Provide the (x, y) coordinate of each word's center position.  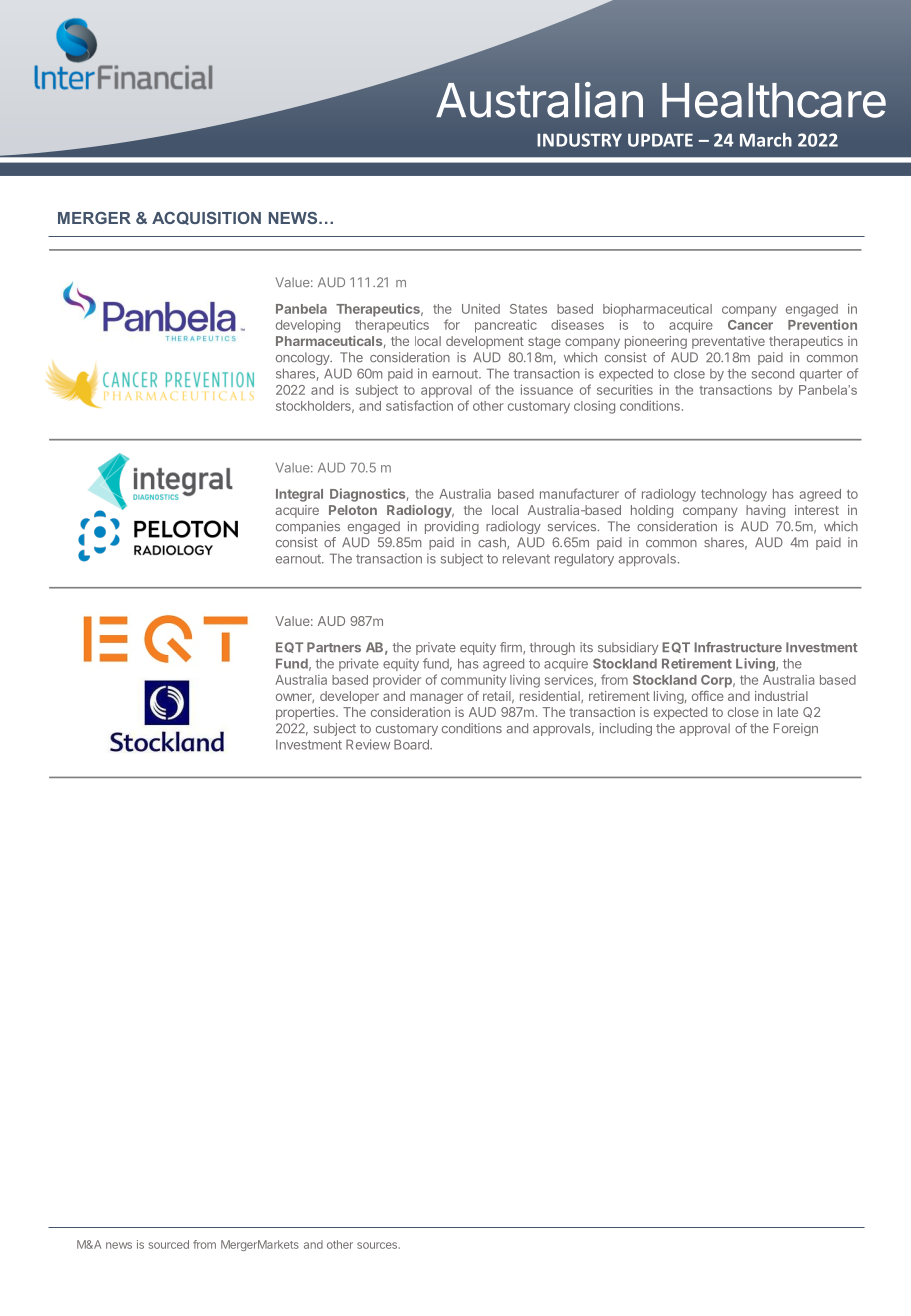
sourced (169, 1244)
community (473, 681)
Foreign (796, 729)
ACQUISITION (206, 218)
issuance (547, 390)
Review (368, 744)
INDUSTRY (579, 140)
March (766, 140)
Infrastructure (738, 647)
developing (308, 326)
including (626, 729)
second (773, 373)
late (788, 712)
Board (412, 744)
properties (306, 713)
